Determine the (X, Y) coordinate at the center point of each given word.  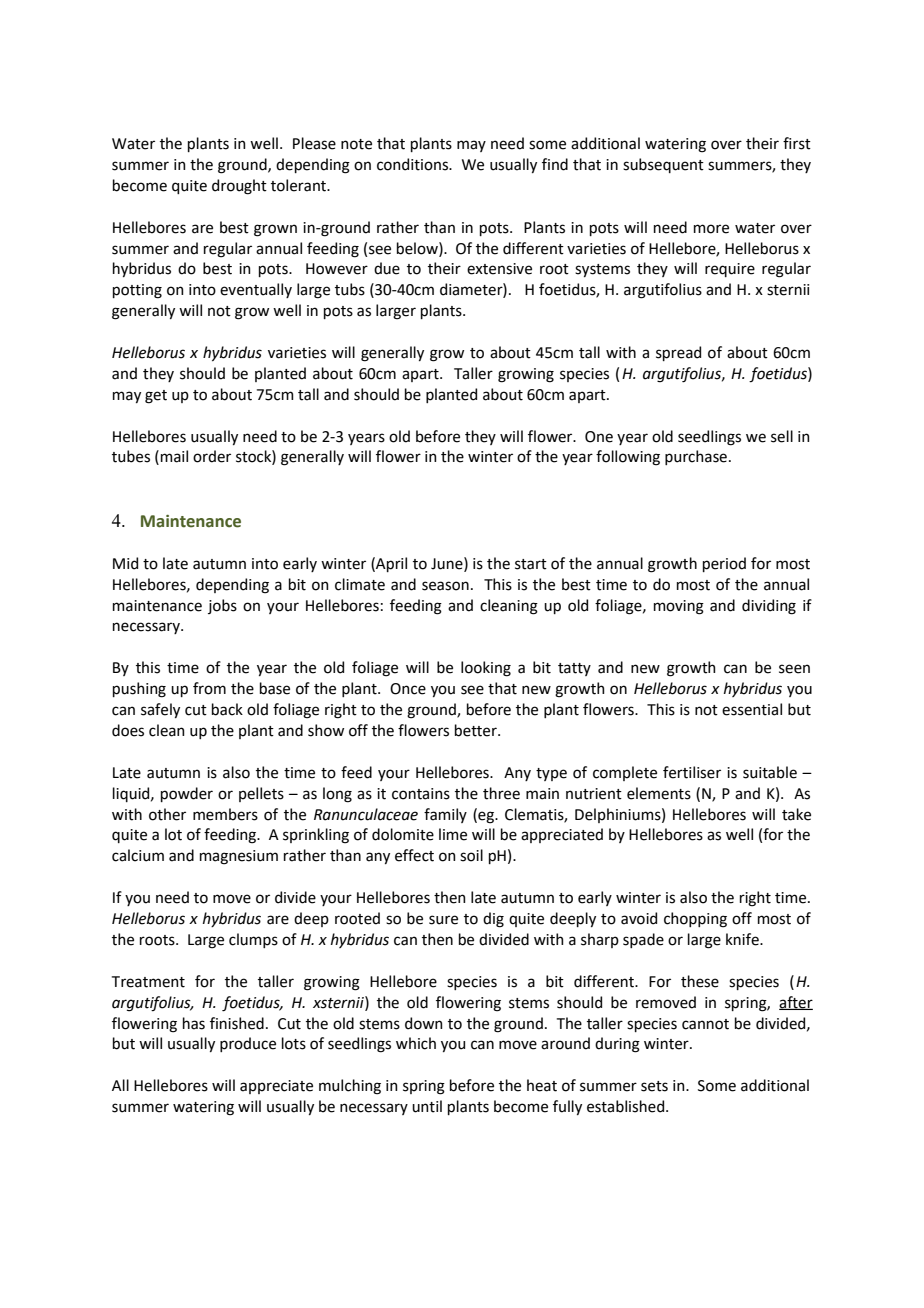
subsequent (663, 165)
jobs (222, 606)
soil (471, 855)
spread (678, 353)
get (156, 397)
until (427, 1106)
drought (239, 187)
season (445, 586)
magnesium (239, 857)
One (599, 437)
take (796, 814)
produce (248, 1044)
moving (679, 607)
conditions (414, 164)
